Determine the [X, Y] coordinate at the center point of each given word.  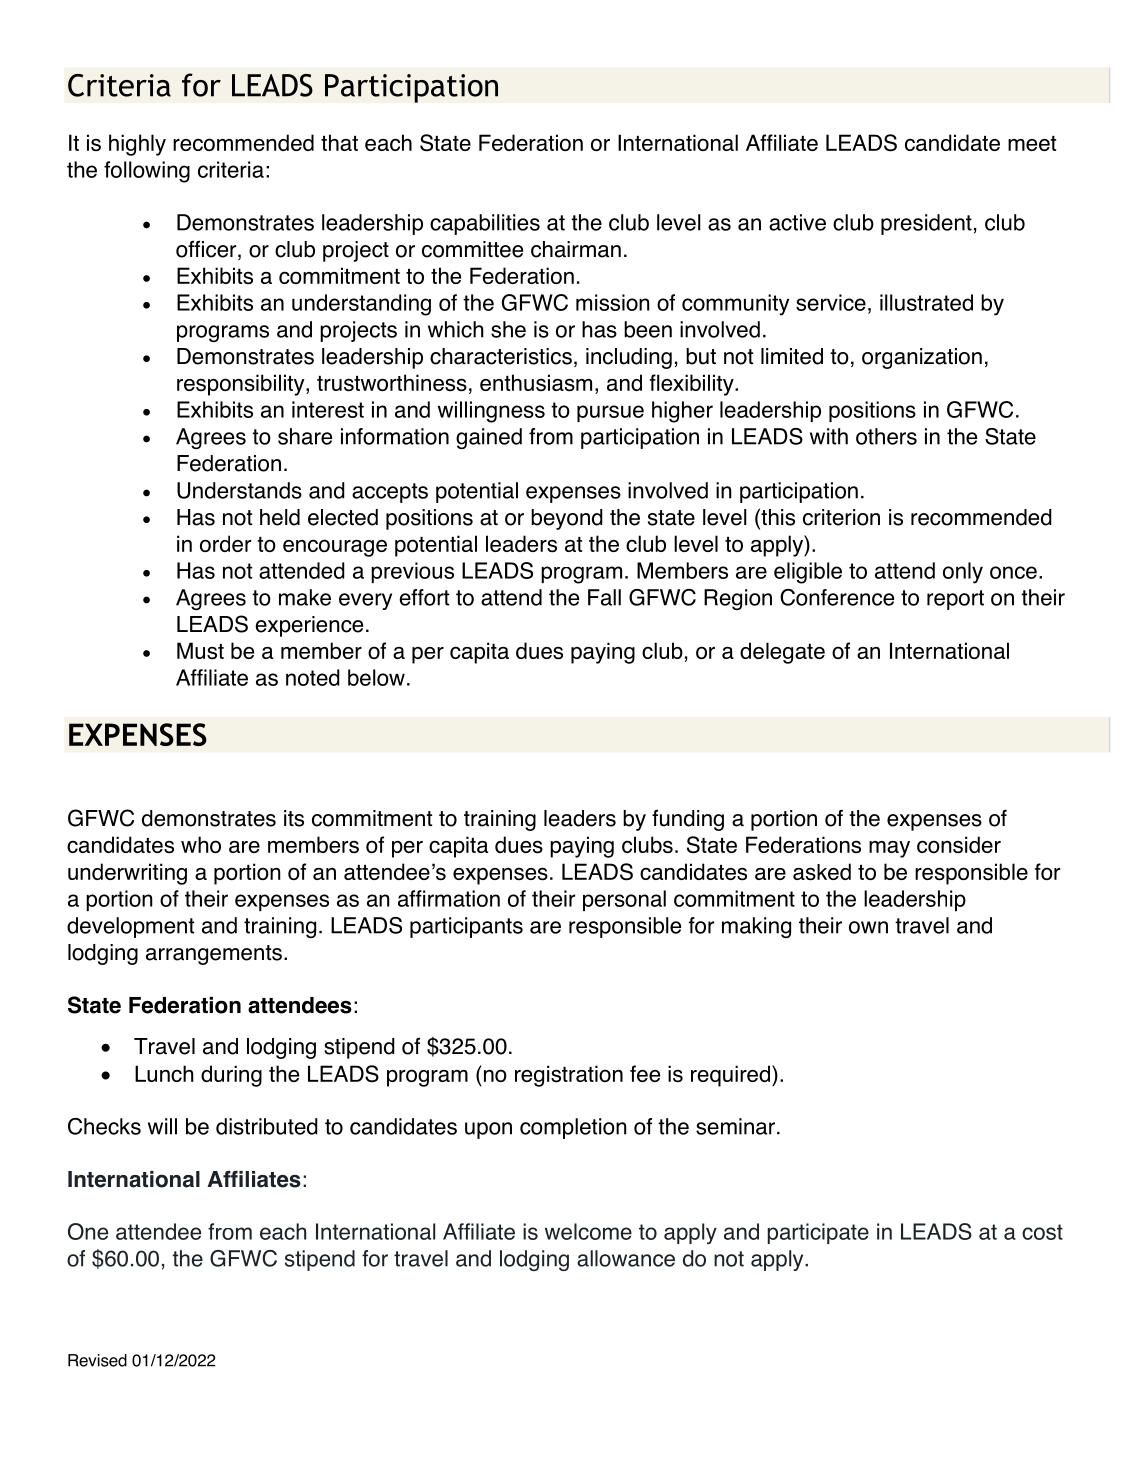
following [147, 172]
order [225, 543]
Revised [97, 1360]
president [926, 224]
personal [624, 900]
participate [818, 1233]
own [868, 927]
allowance [626, 1258]
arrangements [214, 955]
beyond [567, 519]
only [963, 573]
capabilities [485, 224]
